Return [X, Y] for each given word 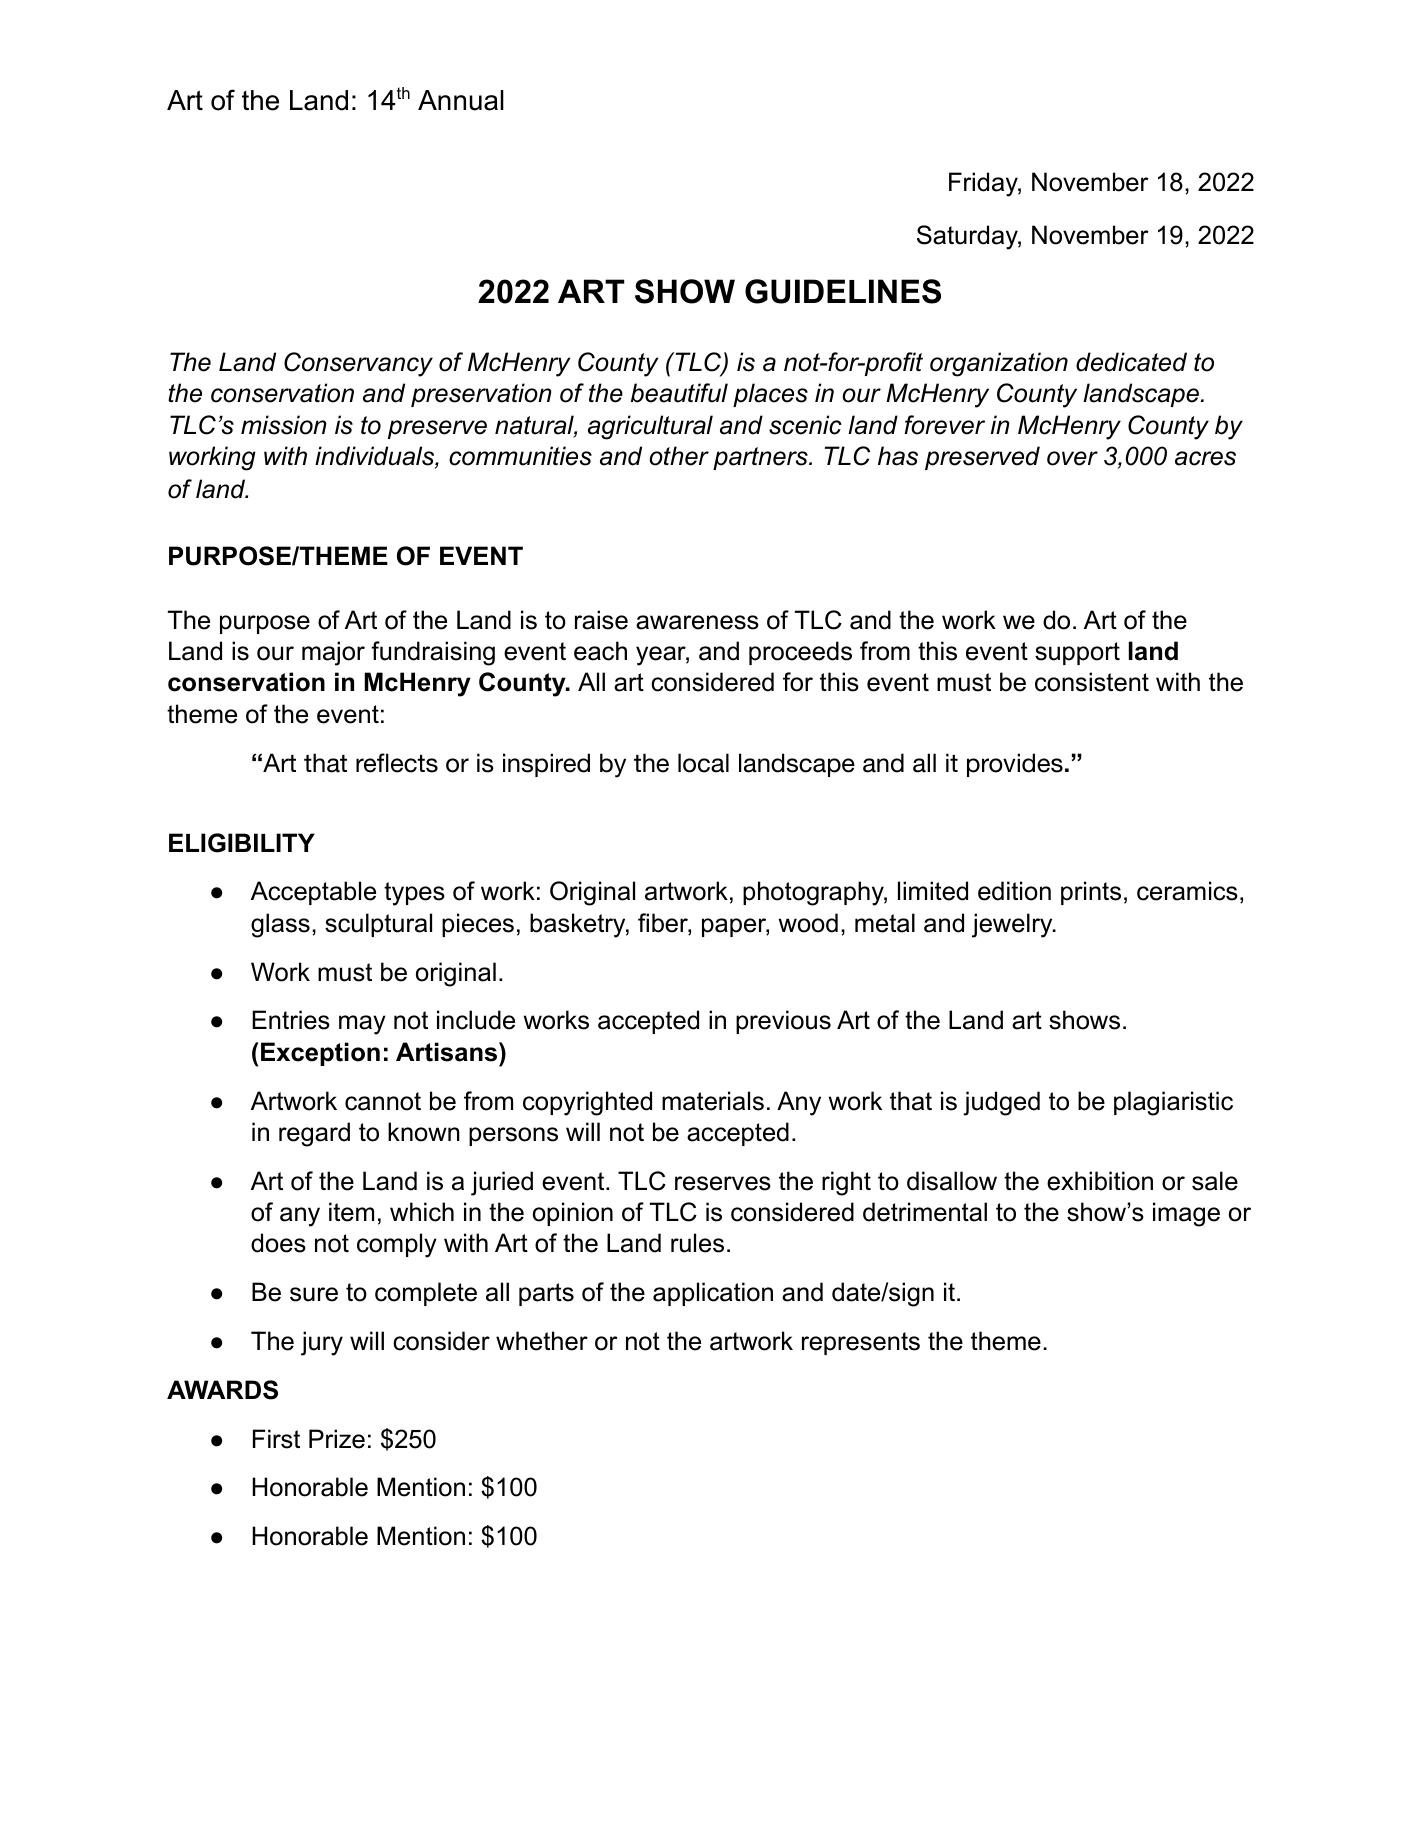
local [703, 763]
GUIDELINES [843, 291]
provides [1015, 765]
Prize [337, 1439]
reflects [397, 763]
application [713, 1294]
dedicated [1131, 362]
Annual [461, 100]
